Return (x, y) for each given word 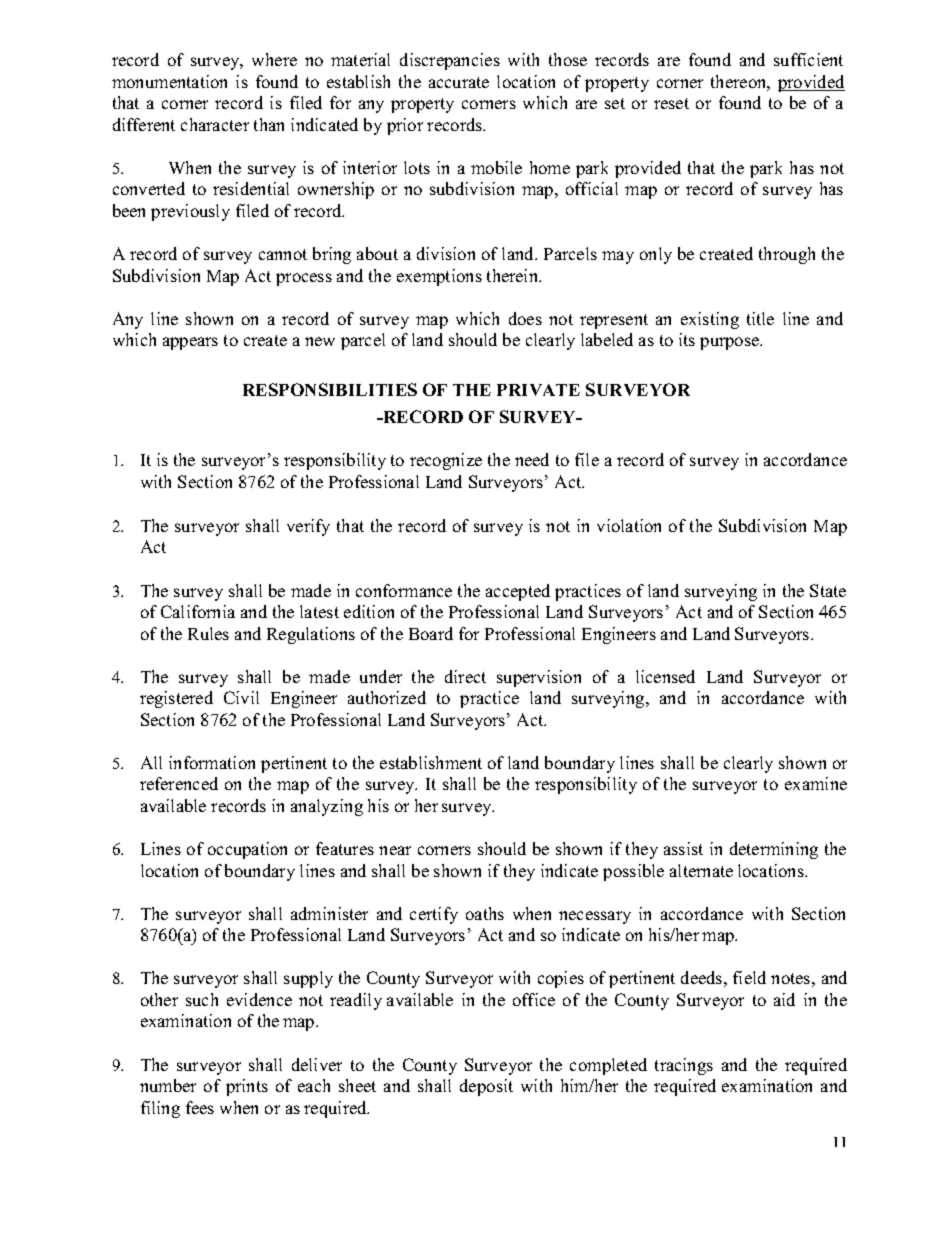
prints (247, 1087)
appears (190, 343)
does (525, 318)
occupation (247, 850)
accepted (518, 592)
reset (671, 103)
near (395, 850)
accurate (459, 82)
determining (774, 850)
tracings (684, 1066)
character (215, 124)
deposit (486, 1087)
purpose (731, 343)
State (828, 590)
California (198, 611)
